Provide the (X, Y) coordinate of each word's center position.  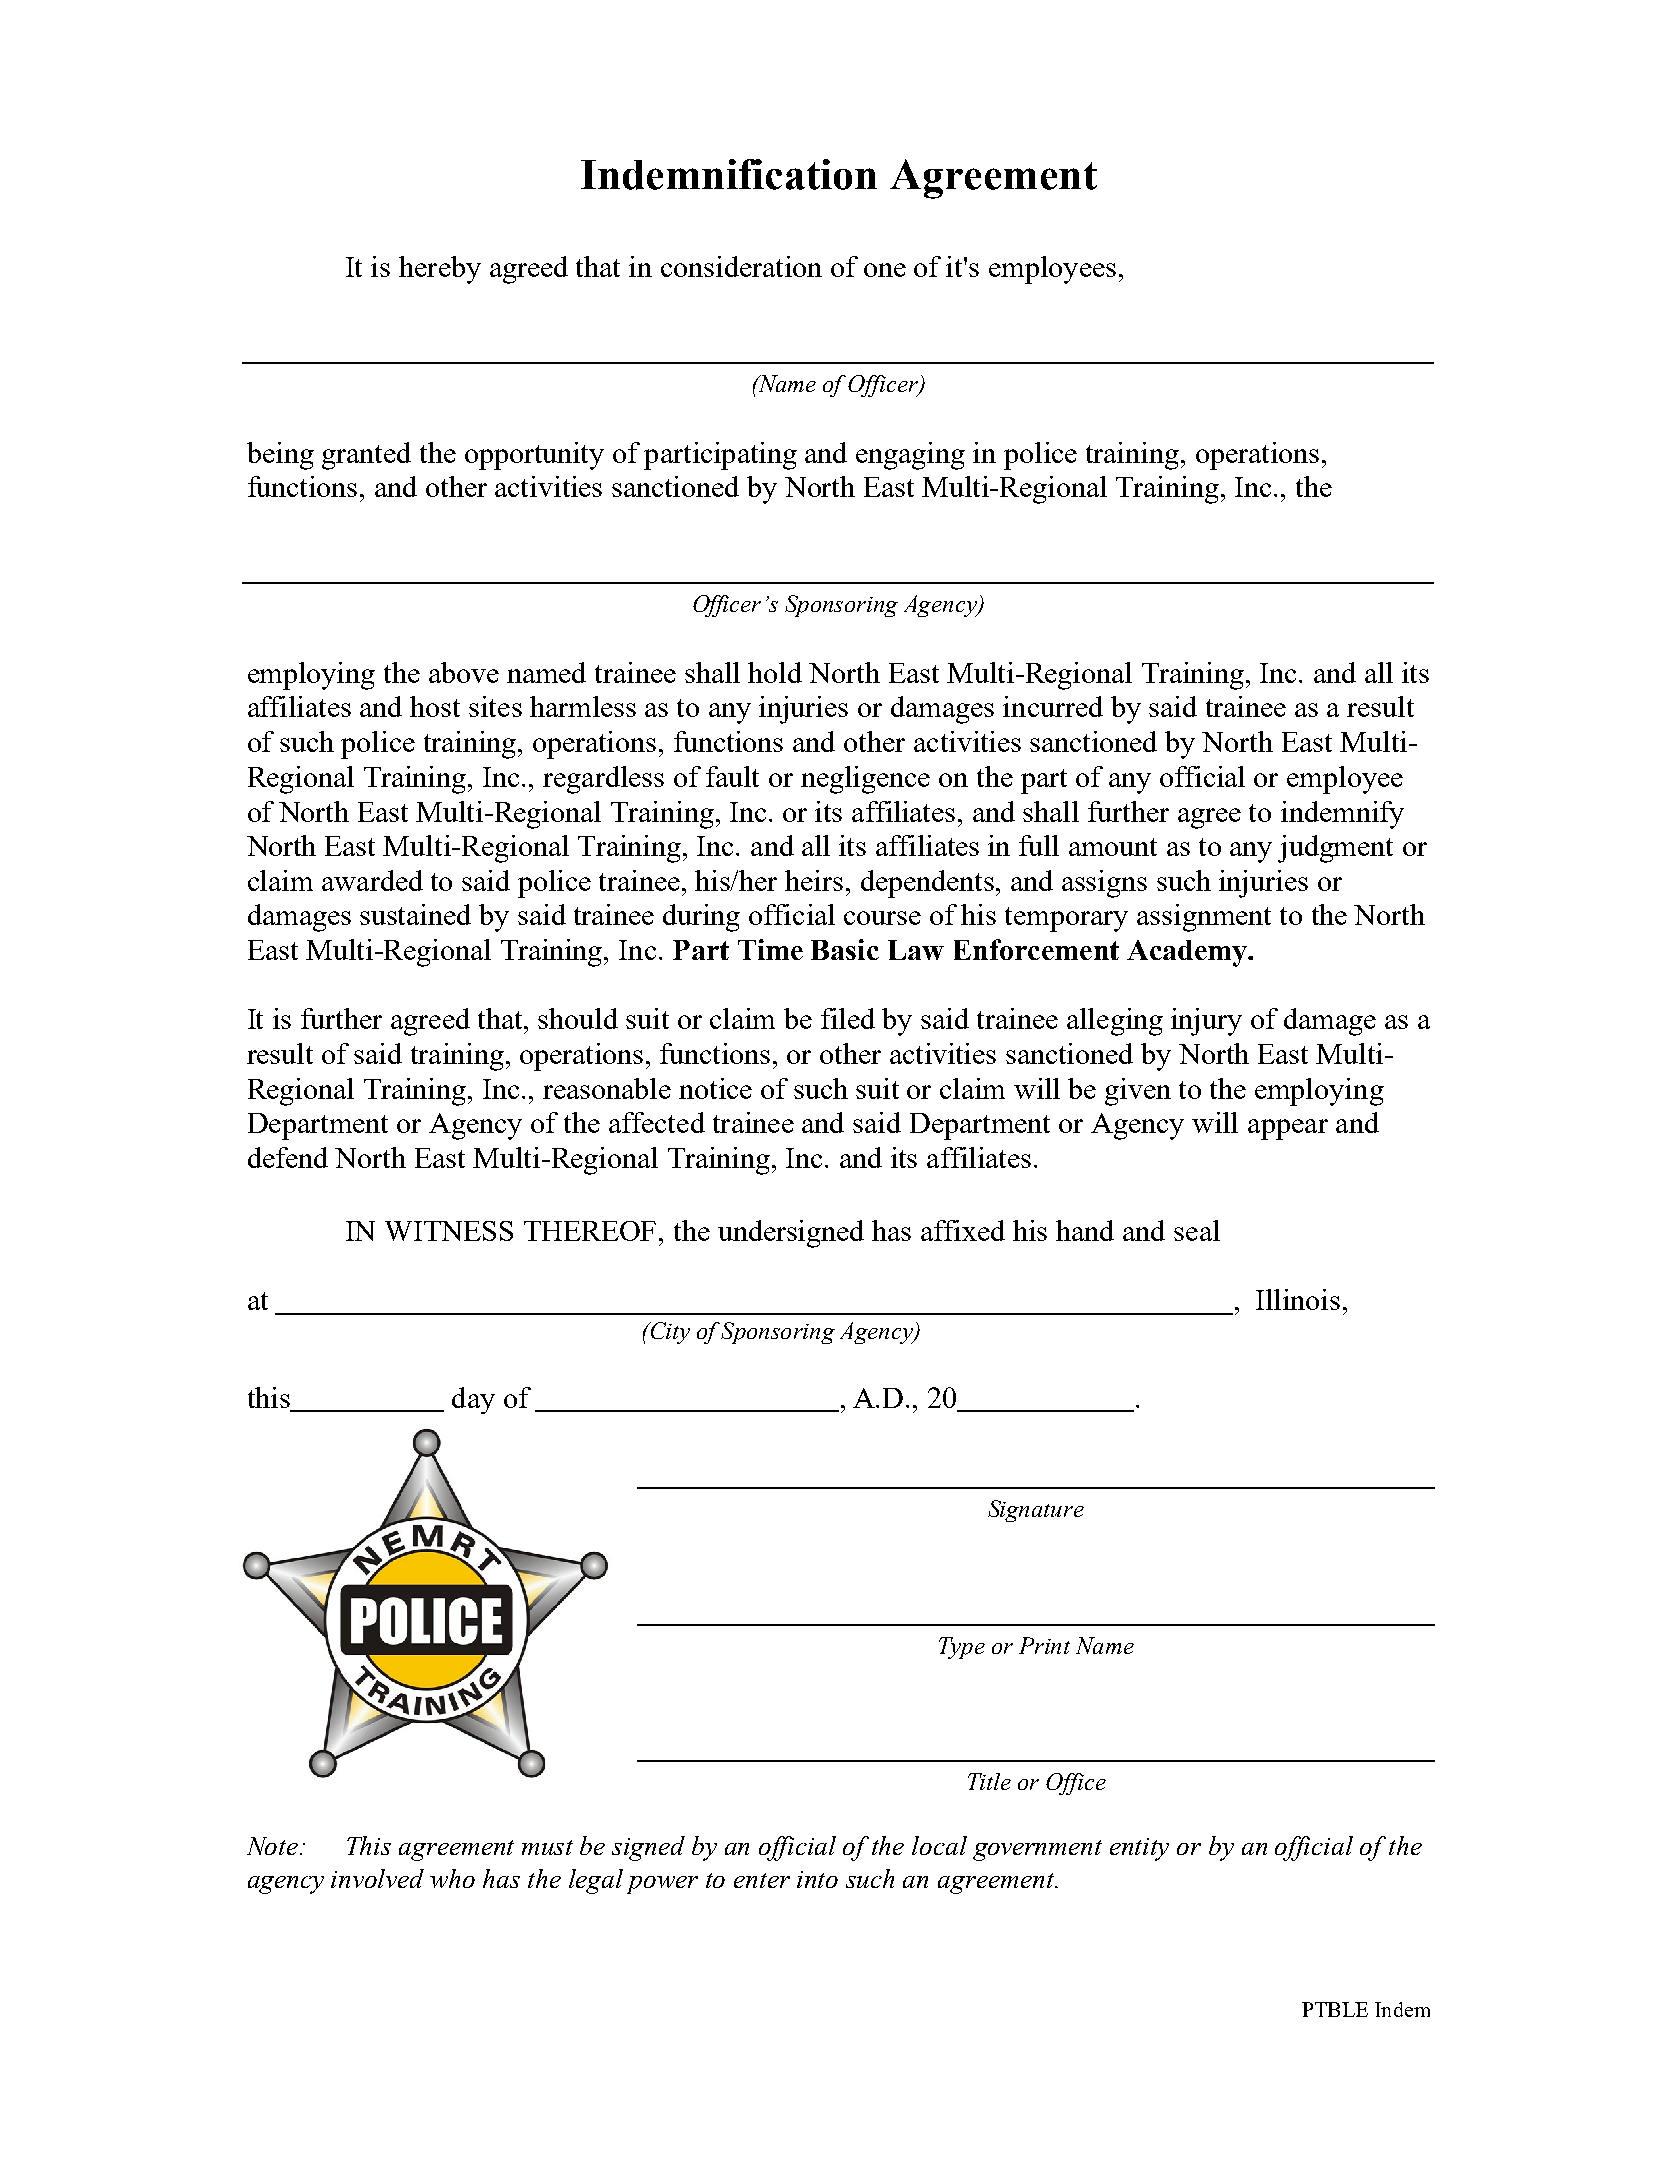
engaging (910, 456)
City (669, 1333)
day (473, 1400)
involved (377, 1878)
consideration (741, 266)
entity (1139, 1849)
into (817, 1879)
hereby (440, 270)
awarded (372, 880)
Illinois (1298, 1299)
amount (1113, 847)
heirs (814, 880)
